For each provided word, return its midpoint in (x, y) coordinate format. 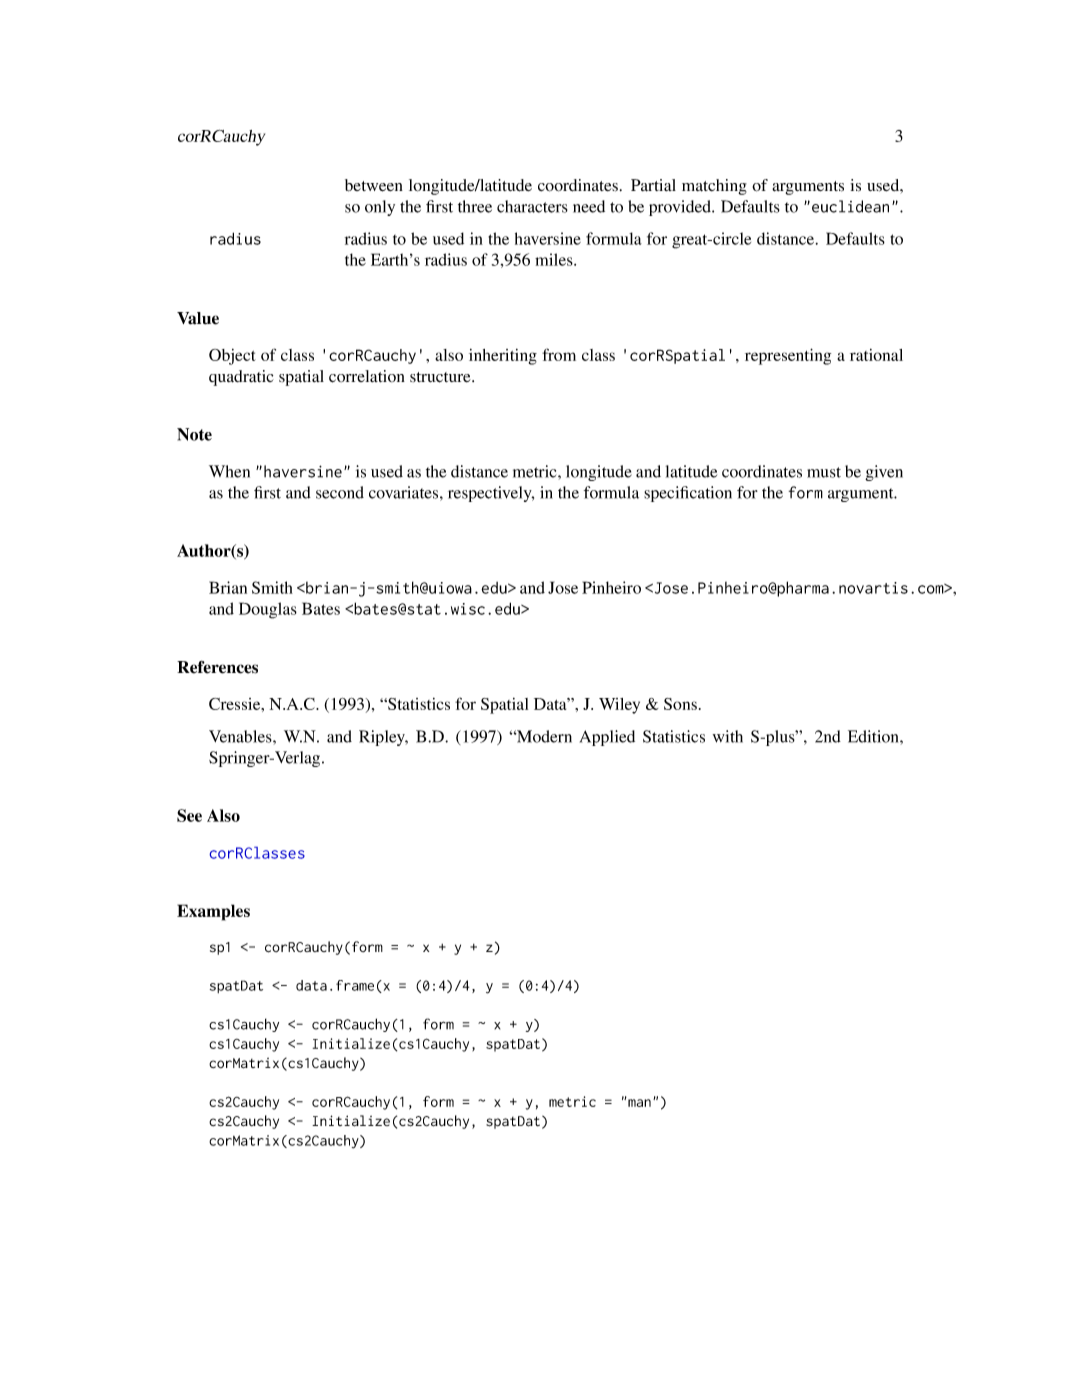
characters (532, 206)
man (638, 1102)
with (728, 736)
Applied (607, 738)
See (189, 815)
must (824, 472)
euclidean (850, 206)
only (380, 208)
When (229, 471)
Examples (213, 912)
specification (688, 494)
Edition (874, 736)
